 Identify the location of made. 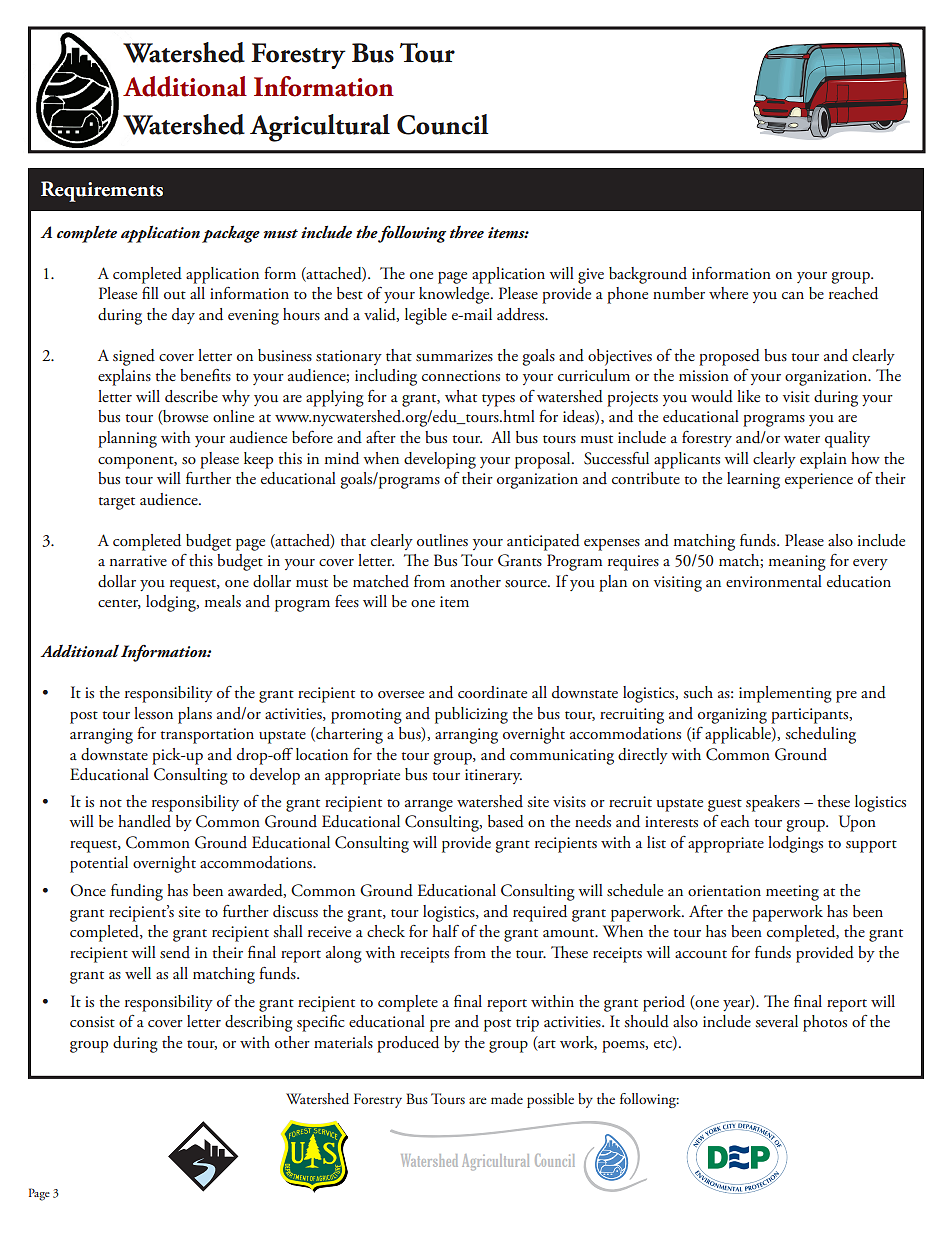
(507, 1099).
